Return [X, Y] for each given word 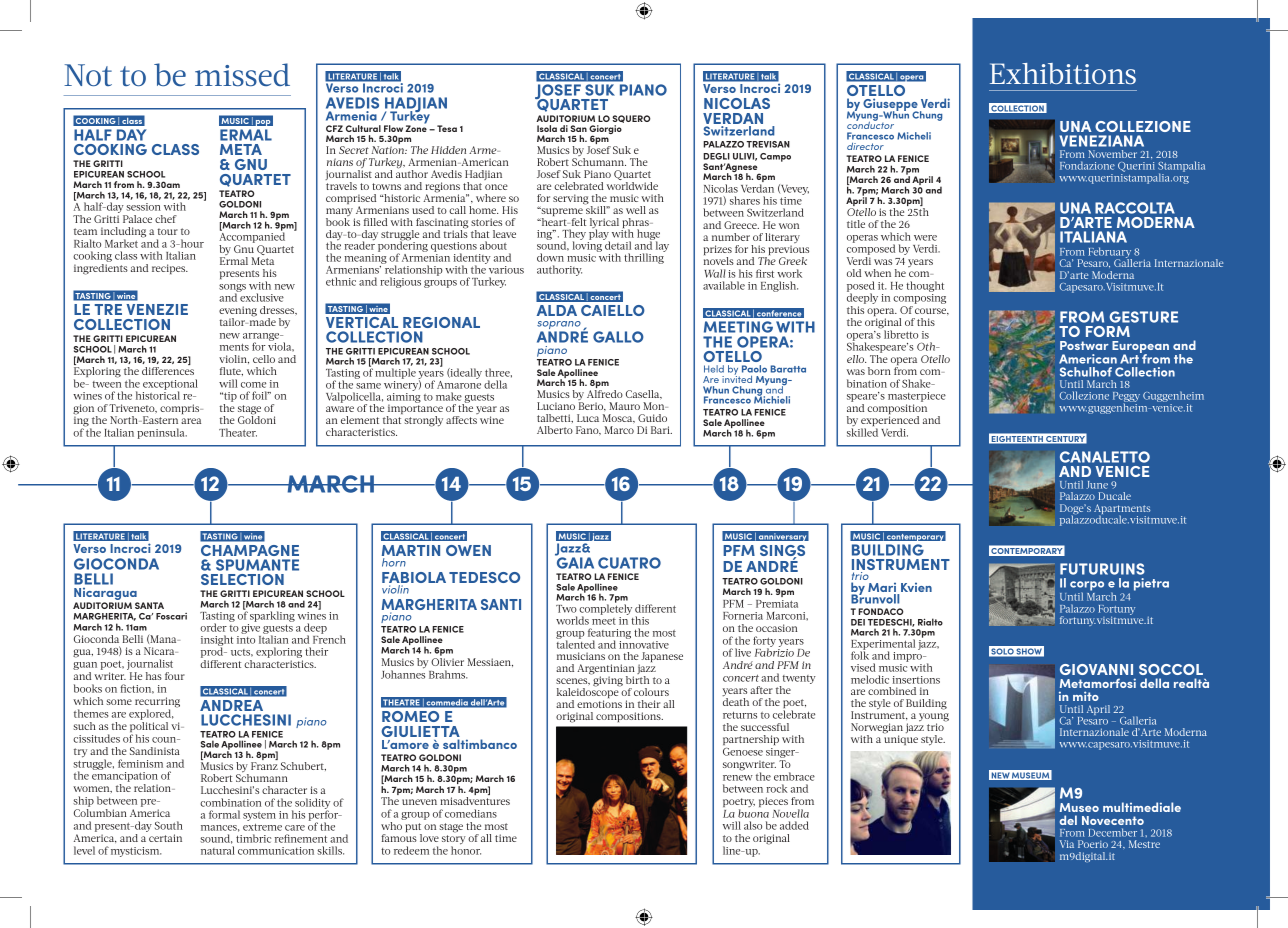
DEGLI [716, 156]
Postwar [1084, 345]
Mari [883, 589]
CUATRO [629, 563]
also [753, 825]
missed [242, 74]
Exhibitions [1063, 73]
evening [238, 312]
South [169, 825]
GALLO [618, 337]
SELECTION [242, 579]
